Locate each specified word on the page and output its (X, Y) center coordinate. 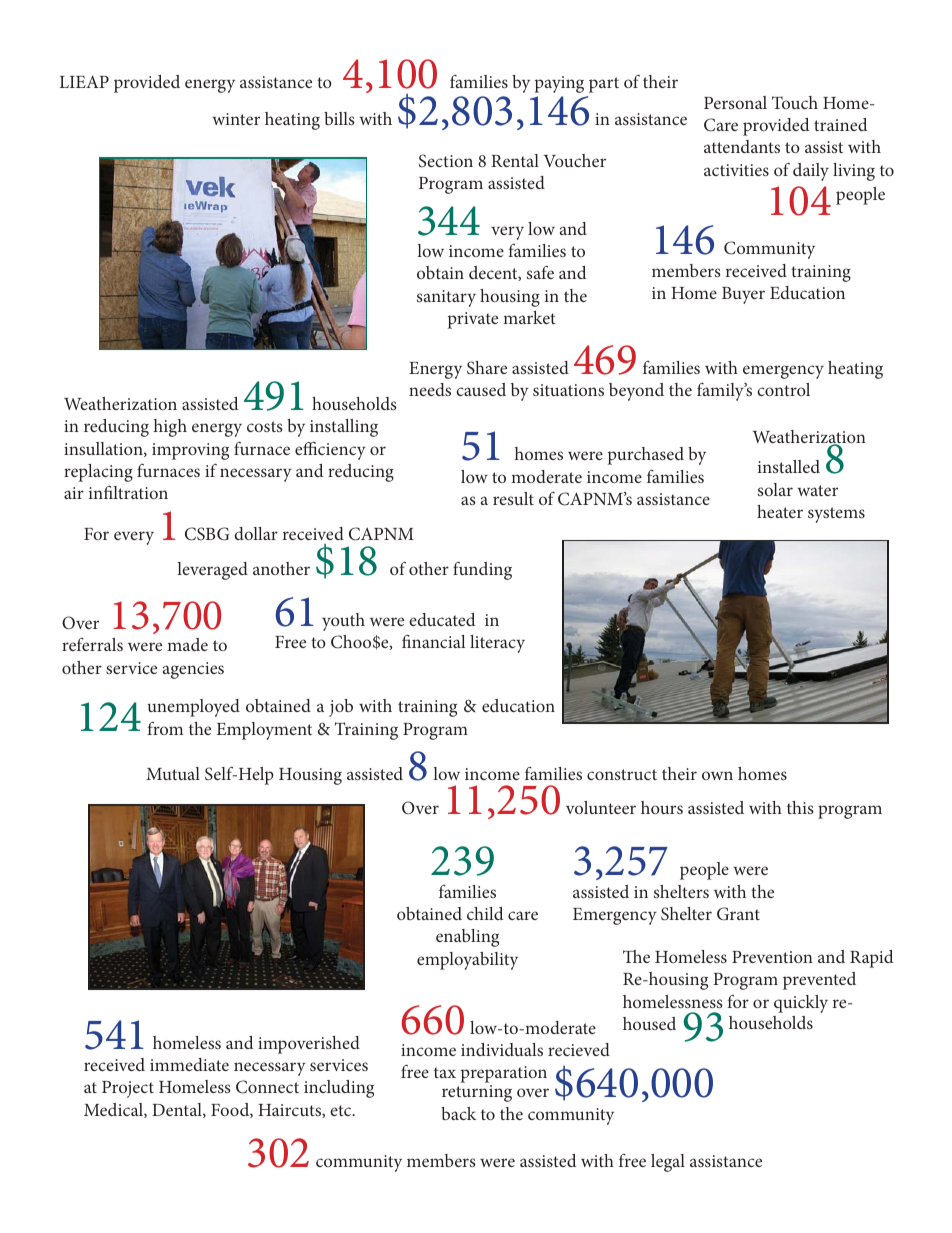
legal (668, 1163)
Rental (515, 160)
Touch (795, 102)
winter (236, 119)
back (458, 1113)
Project (128, 1089)
